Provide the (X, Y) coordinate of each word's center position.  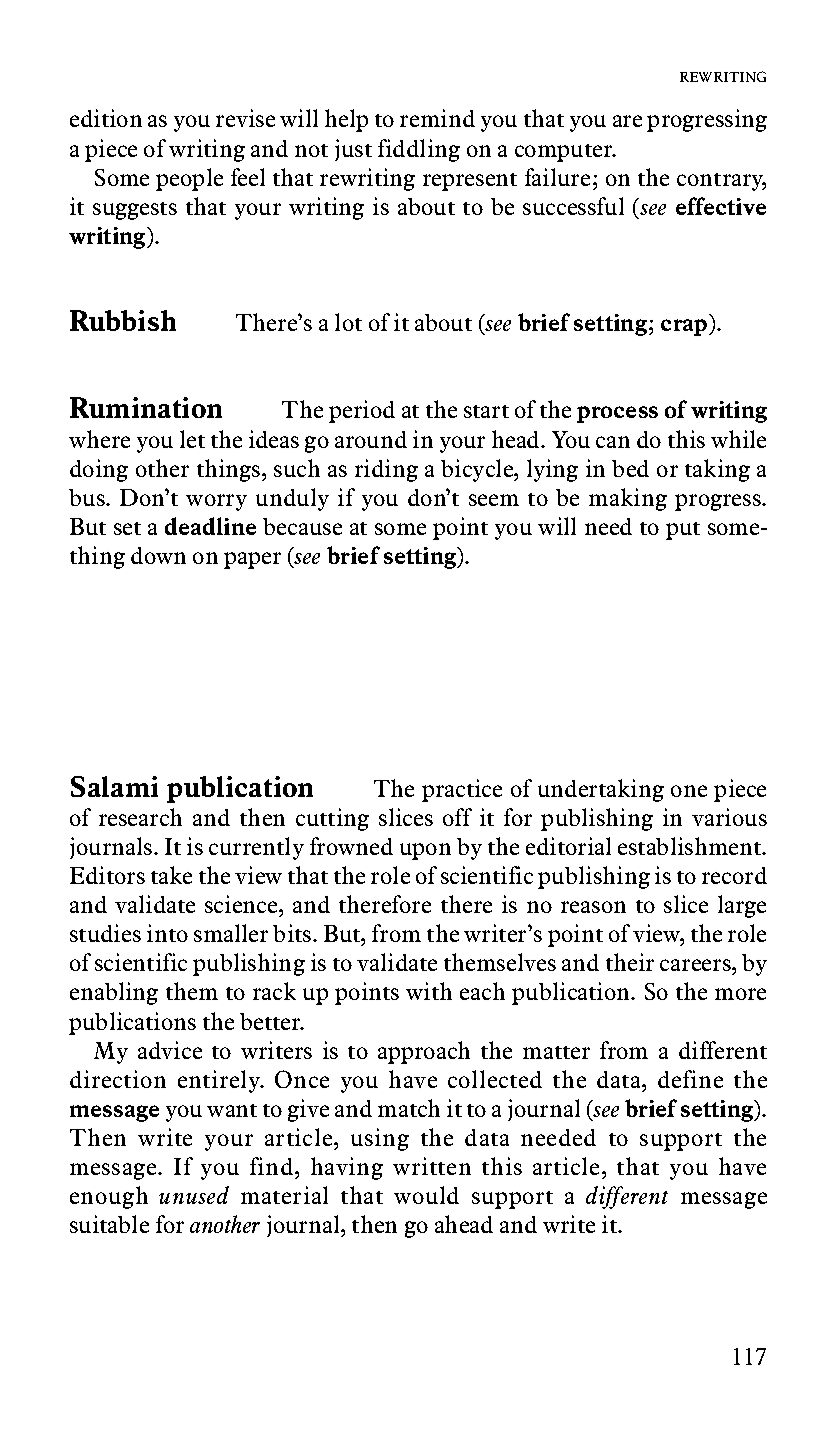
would (426, 1195)
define (690, 1079)
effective (721, 206)
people (189, 179)
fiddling (419, 150)
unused (194, 1195)
